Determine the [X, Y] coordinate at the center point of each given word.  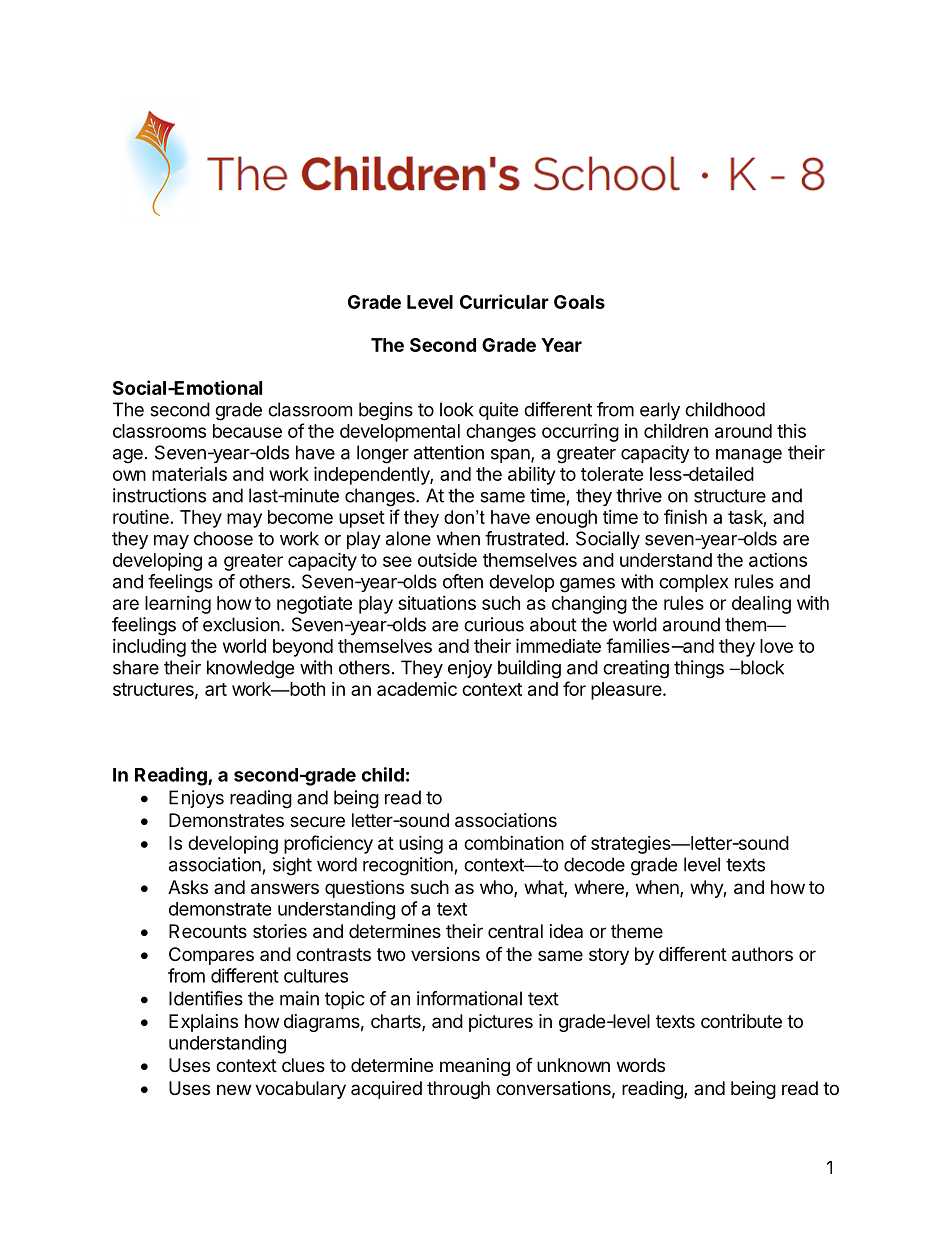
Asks [188, 887]
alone [408, 538]
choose [223, 538]
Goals [579, 302]
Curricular [504, 301]
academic [417, 689]
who [497, 888]
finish [685, 516]
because [247, 431]
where [600, 888]
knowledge [250, 669]
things [699, 669]
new [234, 1089]
